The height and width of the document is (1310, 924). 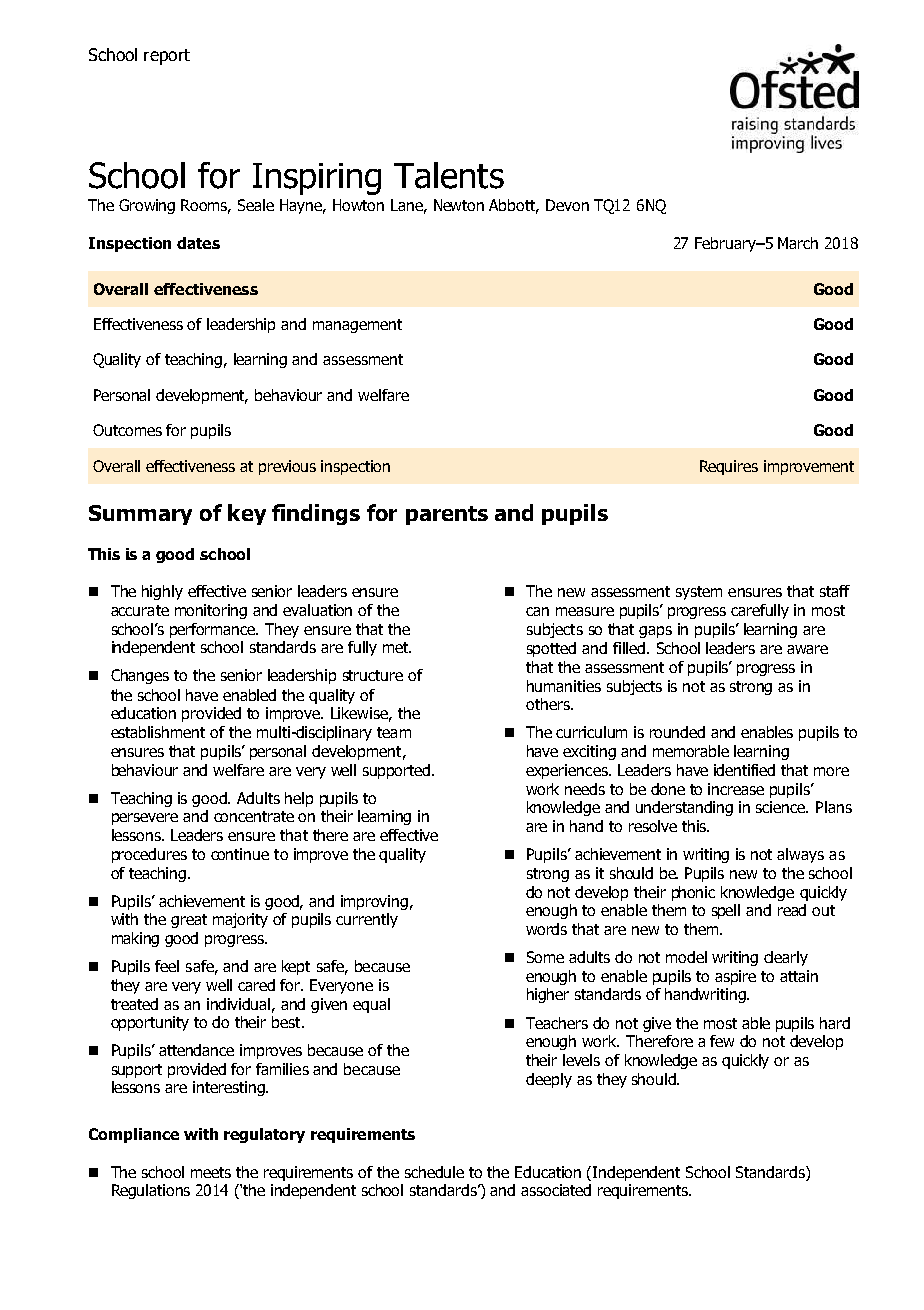 I want to click on Newton, so click(x=459, y=205).
